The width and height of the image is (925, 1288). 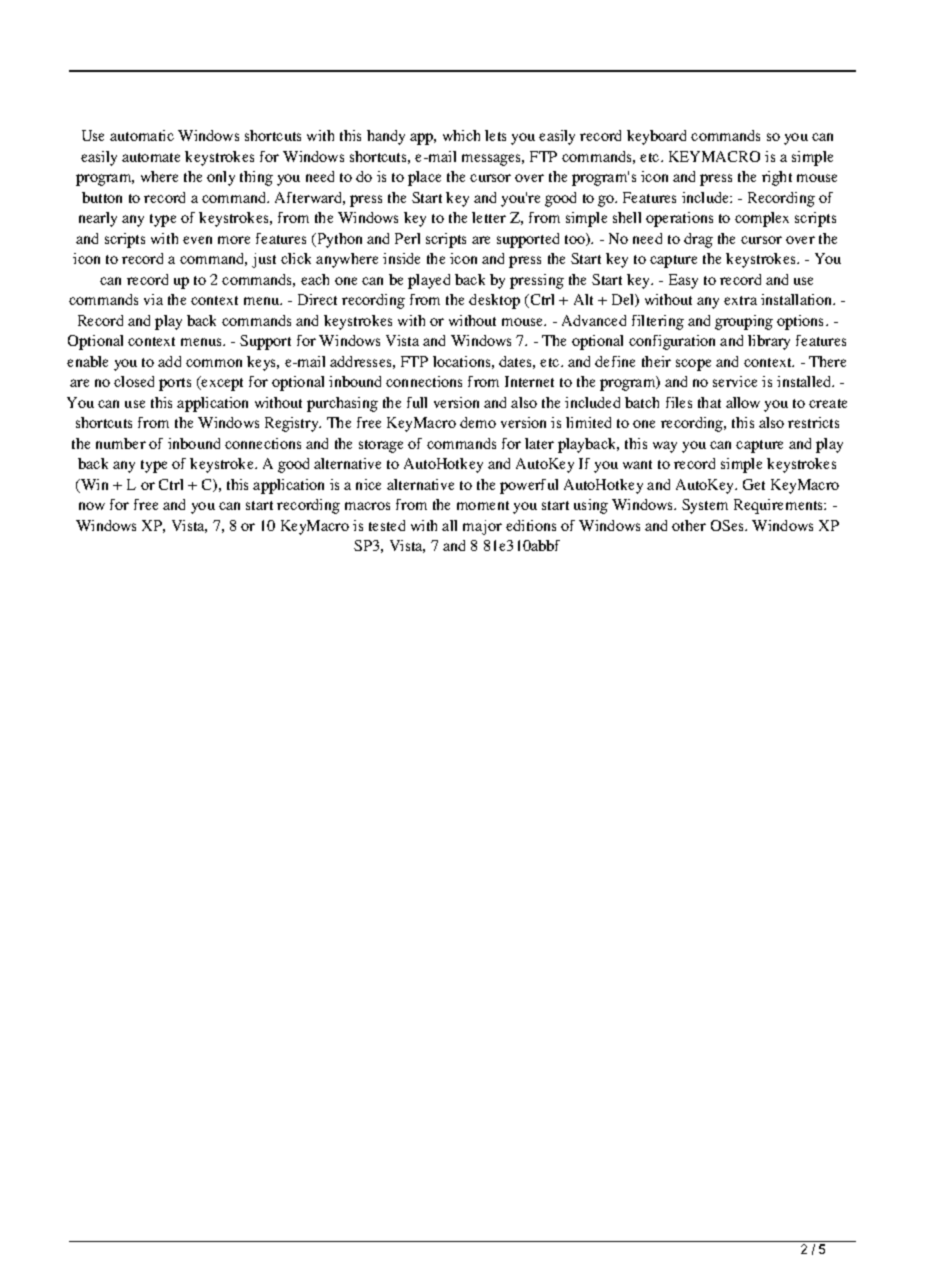 What do you see at coordinates (489, 217) in the image?
I see `letter` at bounding box center [489, 217].
